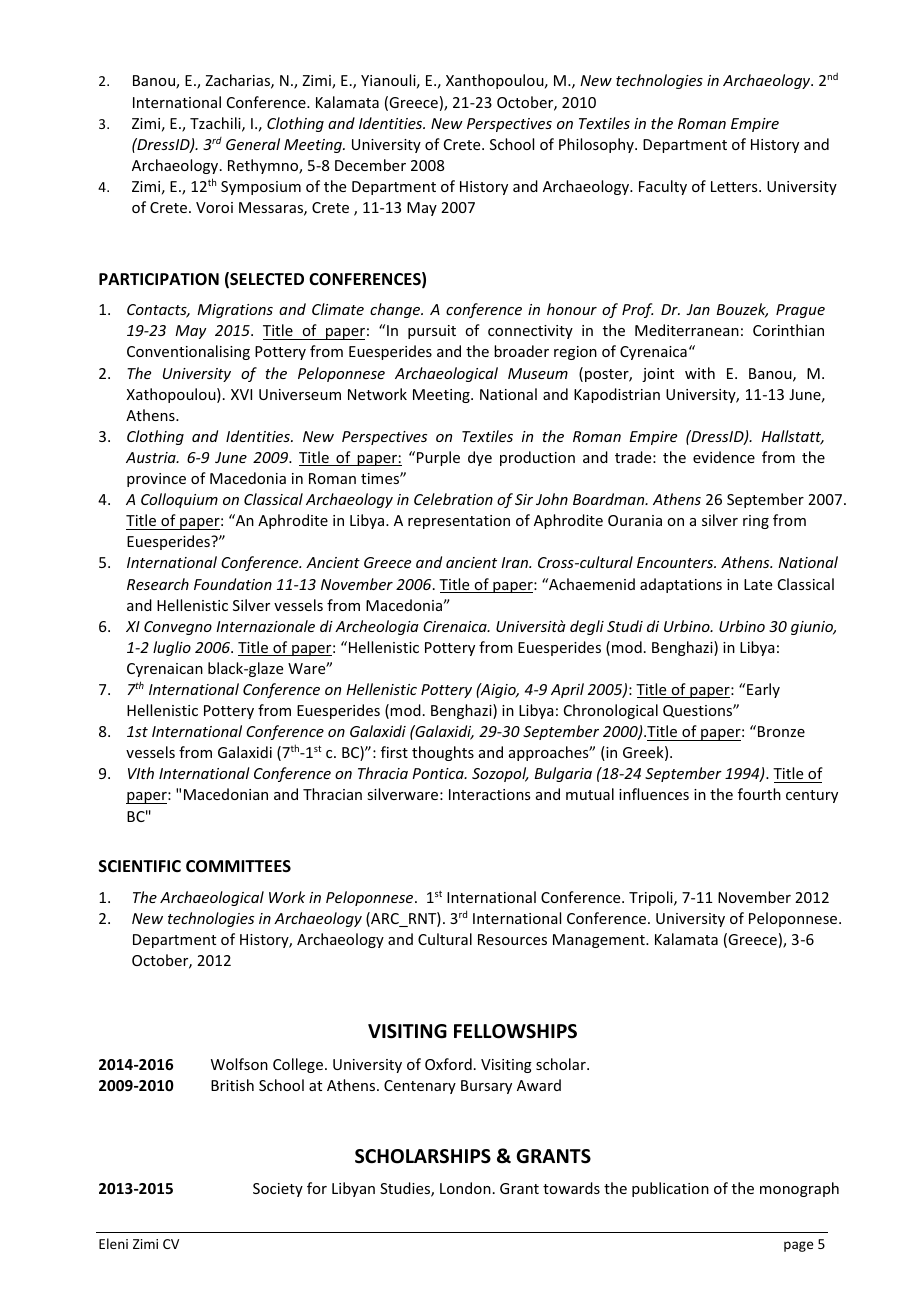 The height and width of the screenshot is (1309, 924). Describe the element at coordinates (261, 188) in the screenshot. I see `Symposium` at that location.
